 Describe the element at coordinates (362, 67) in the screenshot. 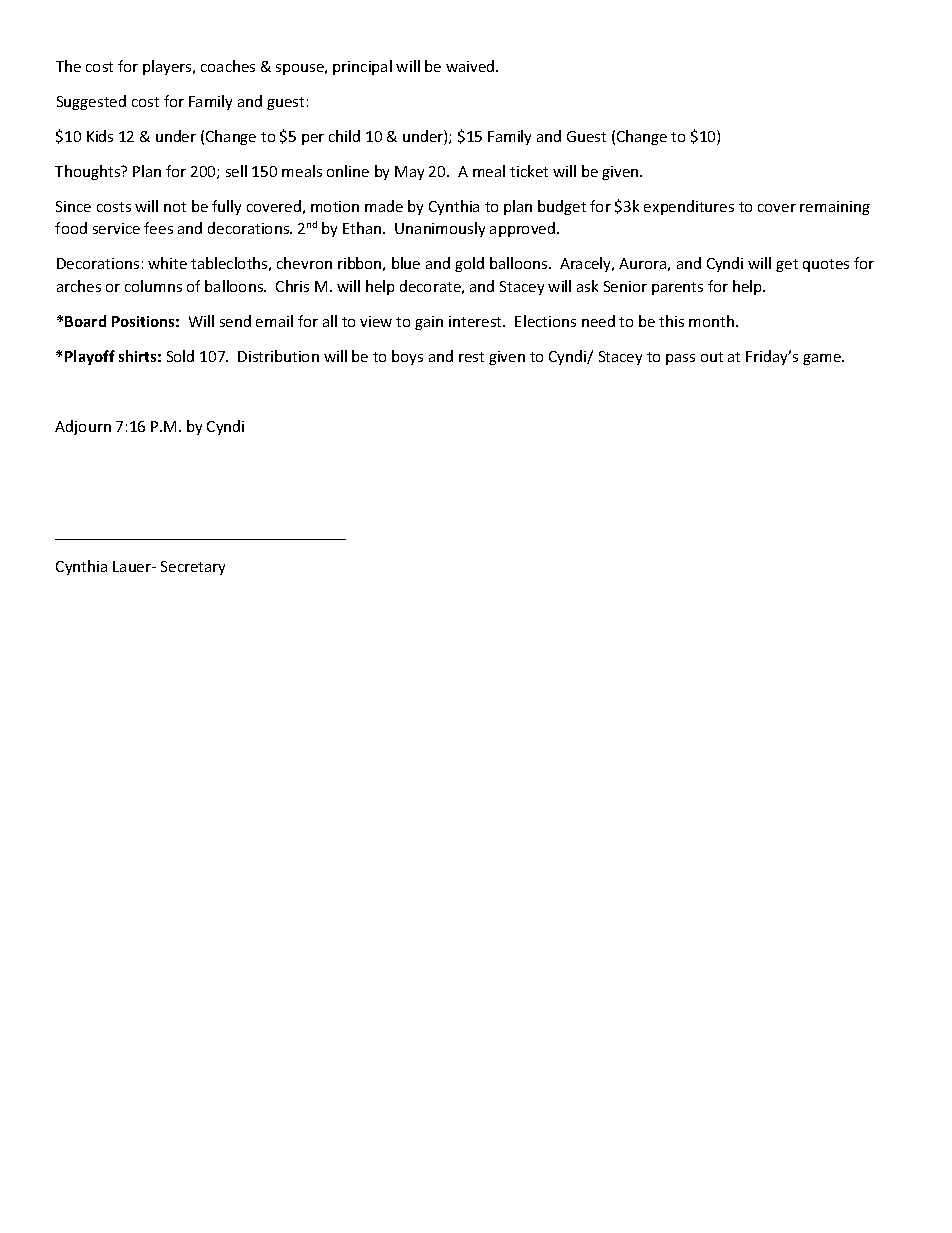

I see `principal` at that location.
